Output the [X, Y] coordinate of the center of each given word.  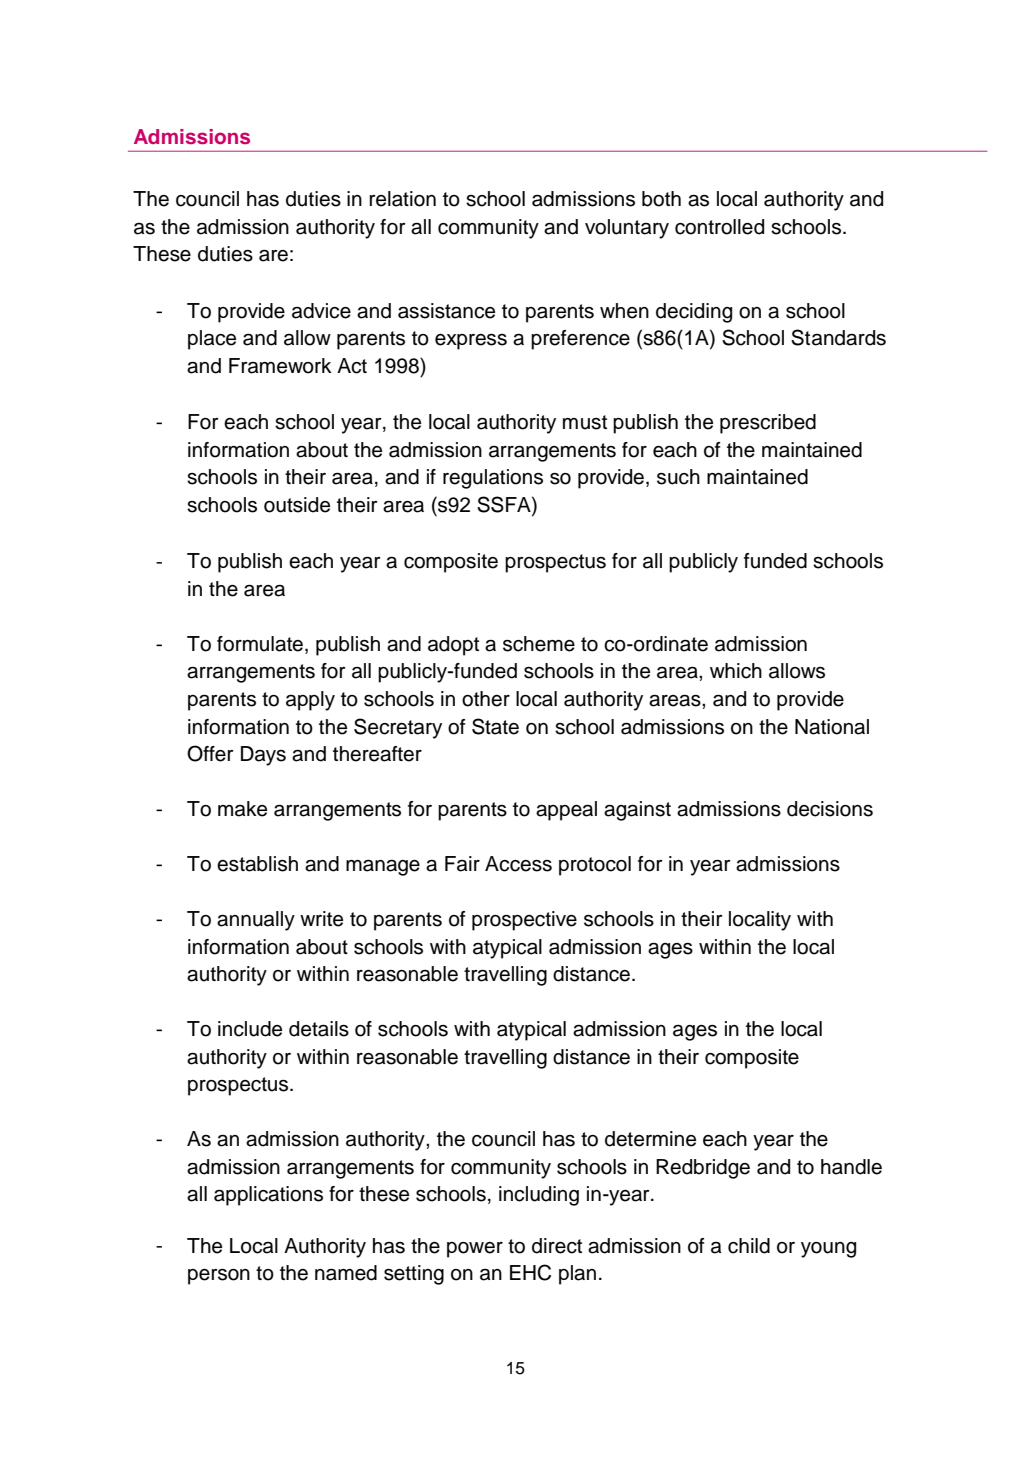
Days [263, 756]
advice [321, 311]
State [495, 726]
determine [650, 1139]
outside [297, 505]
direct [557, 1246]
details [319, 1029]
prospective [524, 921]
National [832, 727]
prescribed [768, 424]
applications [268, 1196]
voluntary [627, 229]
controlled [719, 227]
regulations [493, 479]
